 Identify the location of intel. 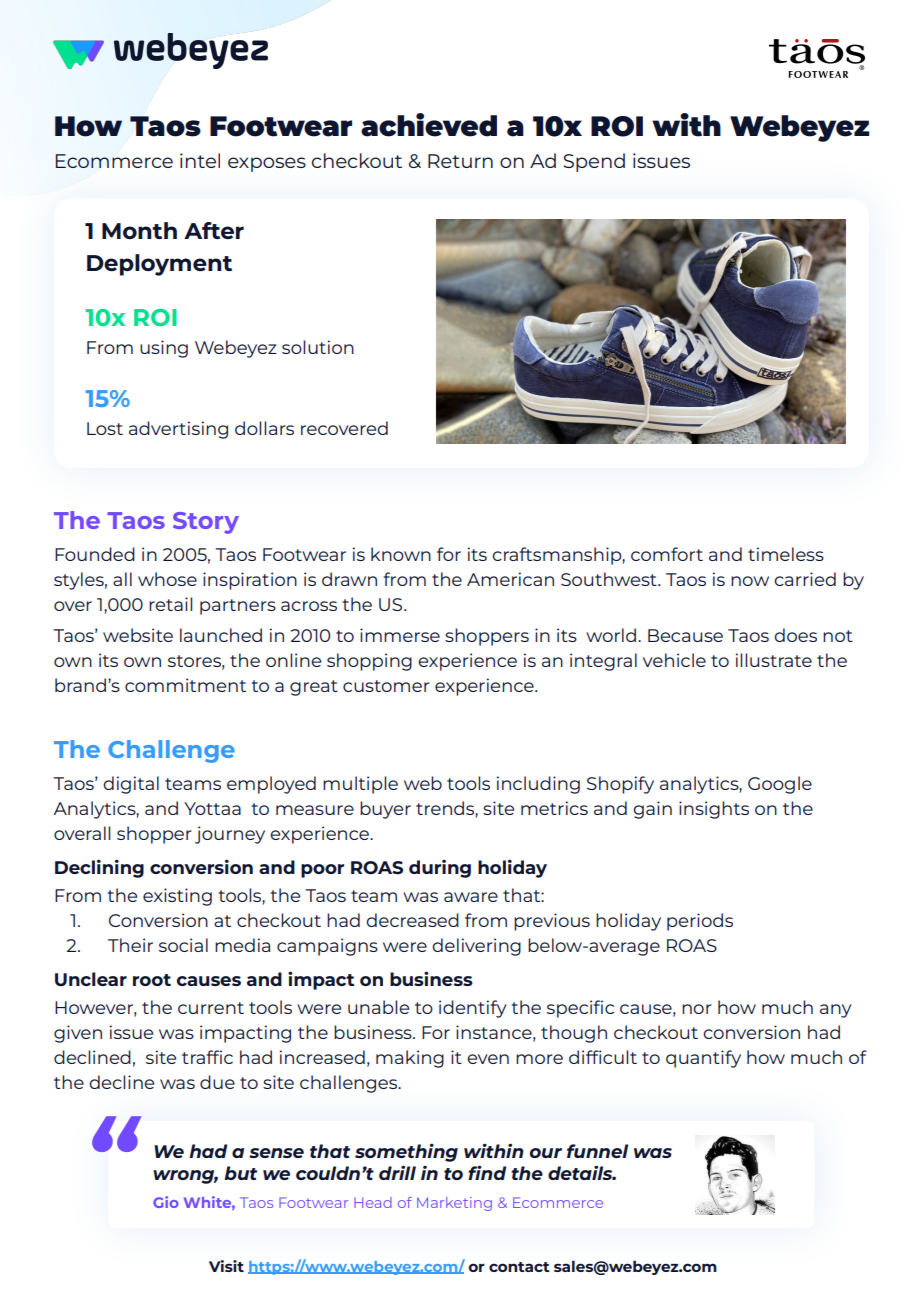
(200, 160).
